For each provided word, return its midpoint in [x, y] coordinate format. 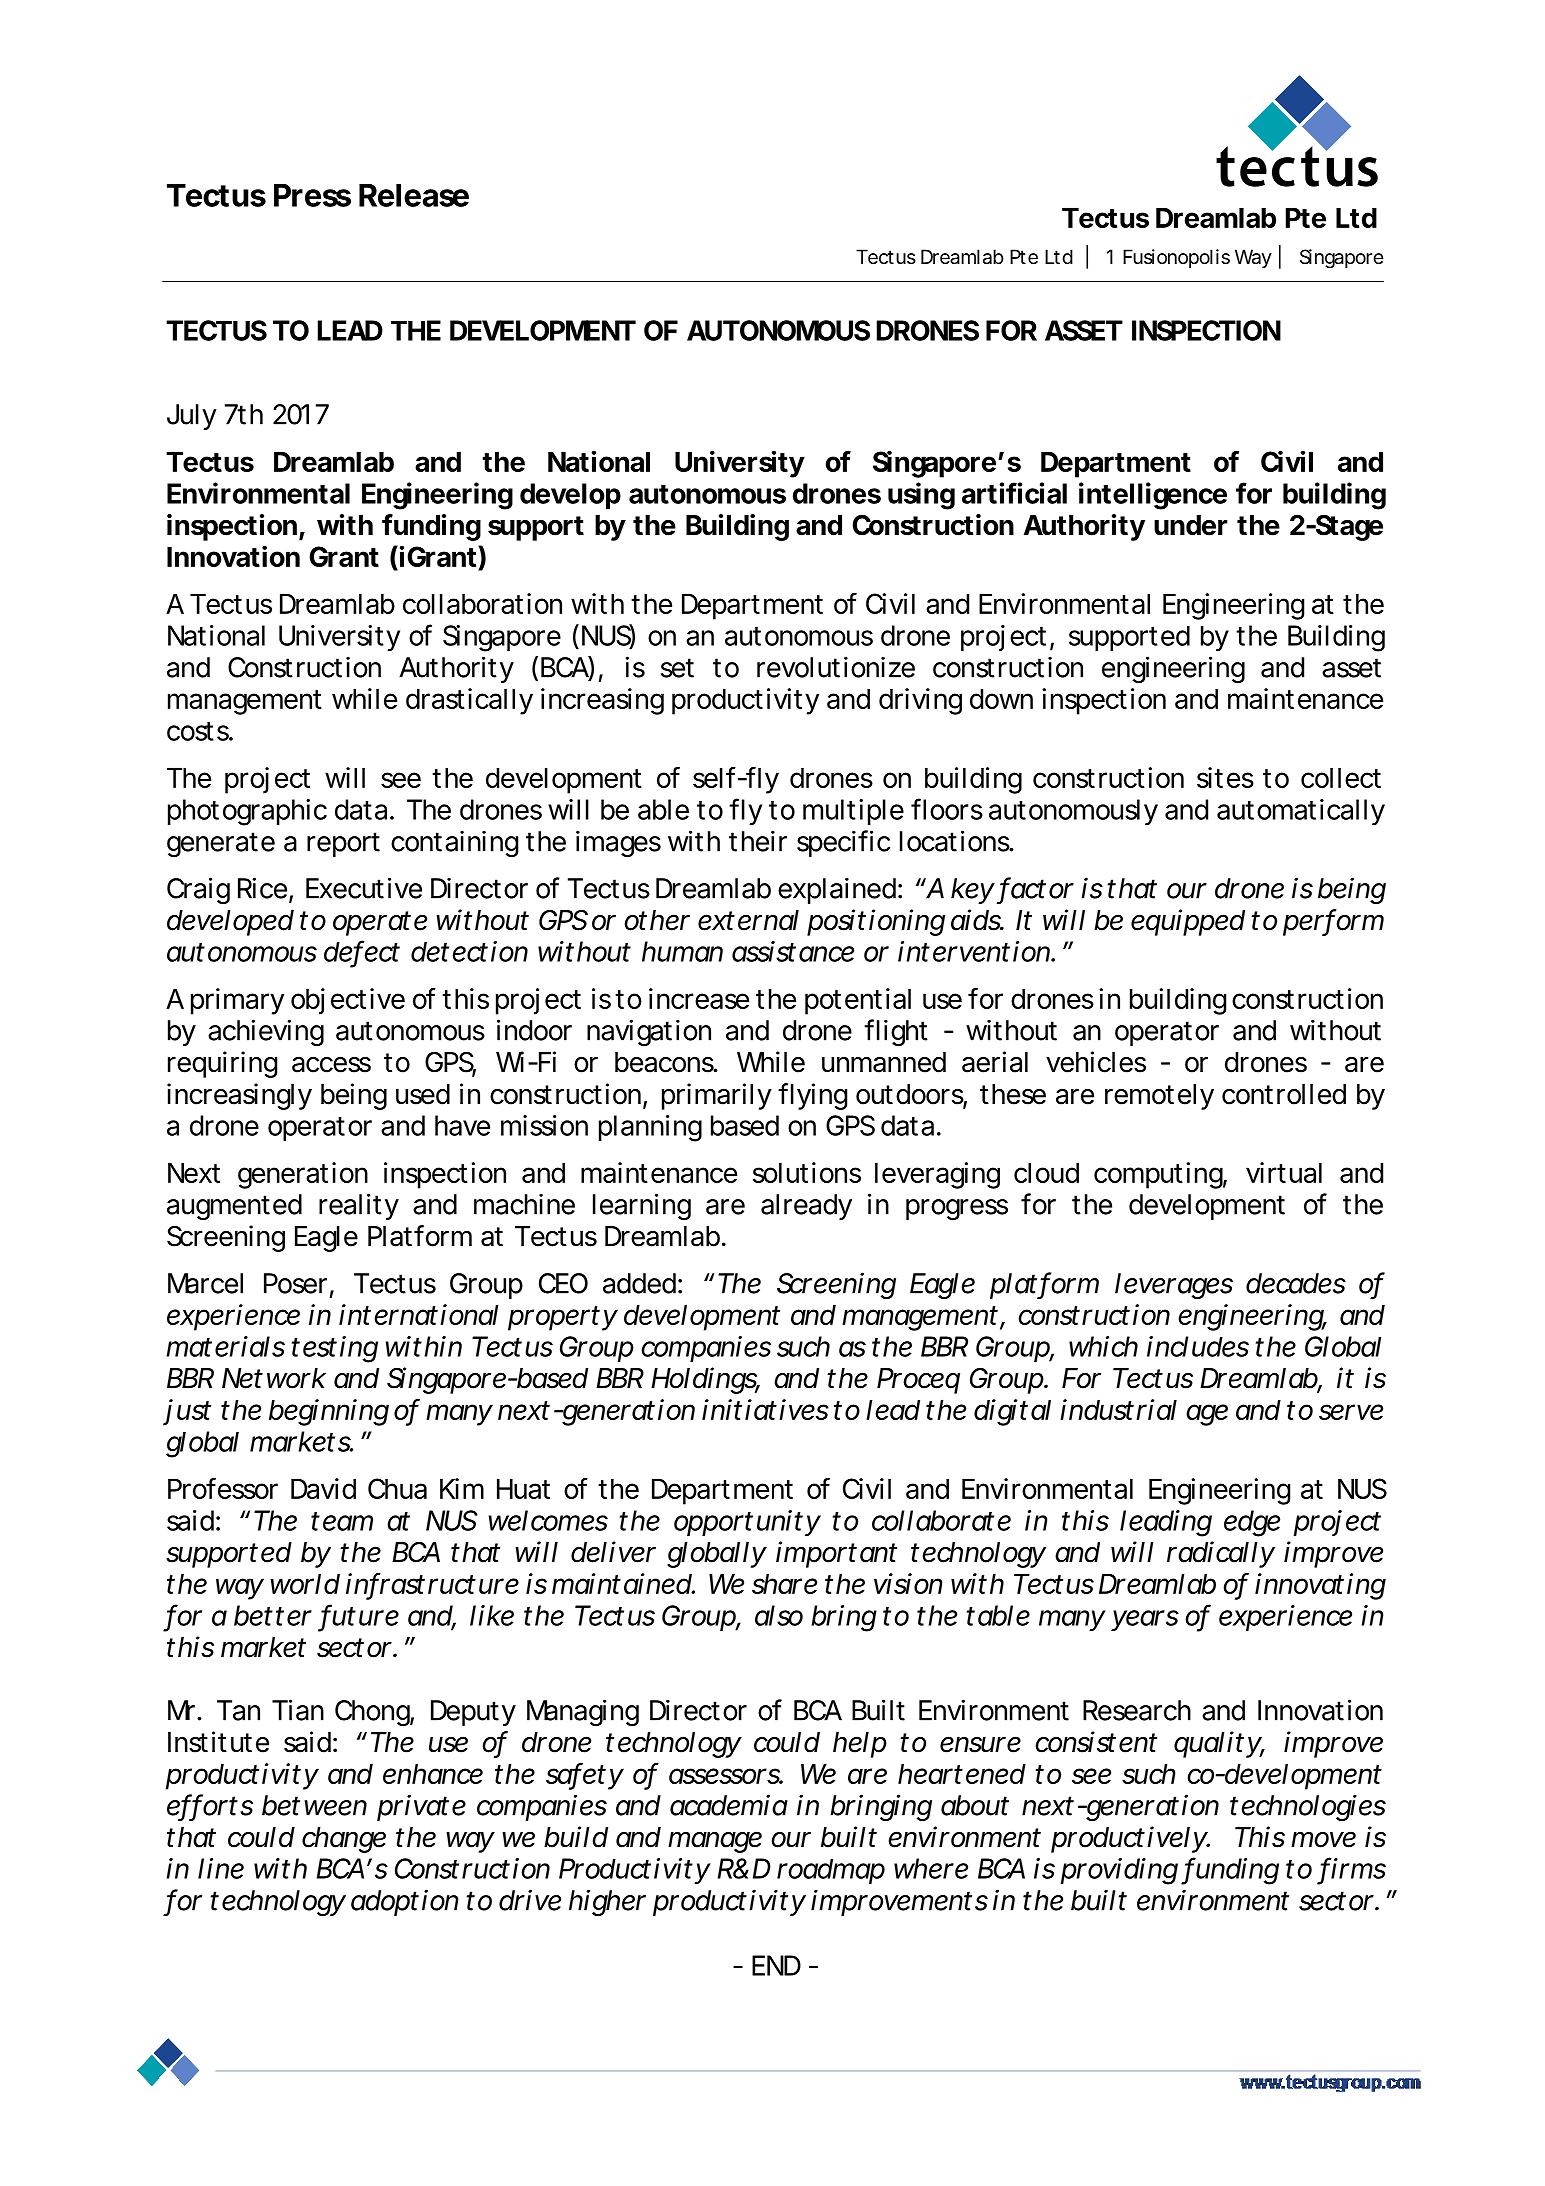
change [344, 1840]
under [1190, 525]
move [1323, 1839]
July [192, 417]
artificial [1014, 493]
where [931, 1868]
